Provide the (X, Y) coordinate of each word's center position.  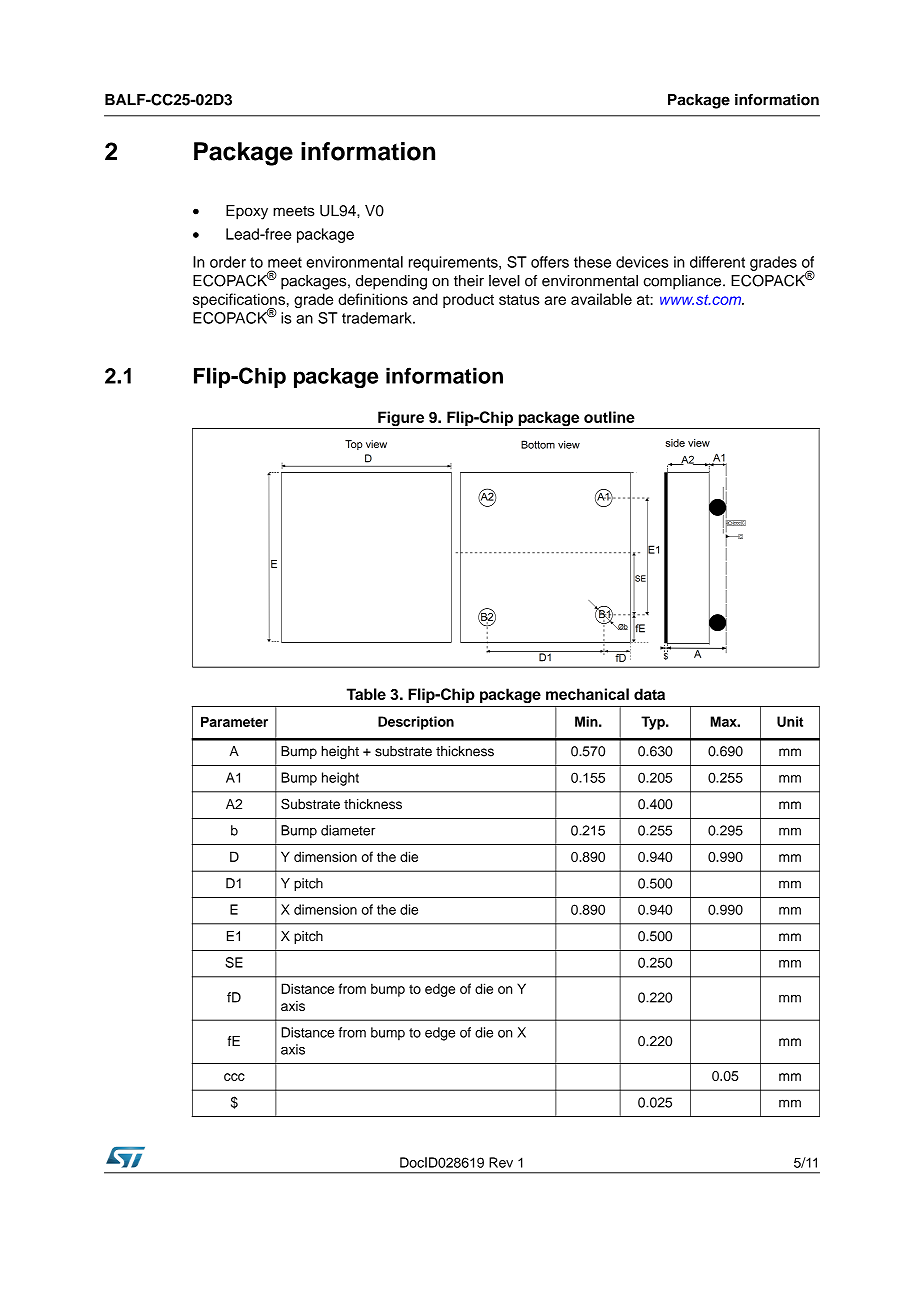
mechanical (587, 694)
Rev (501, 1162)
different (717, 262)
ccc (234, 1077)
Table (366, 694)
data (649, 694)
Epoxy (247, 212)
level (504, 281)
